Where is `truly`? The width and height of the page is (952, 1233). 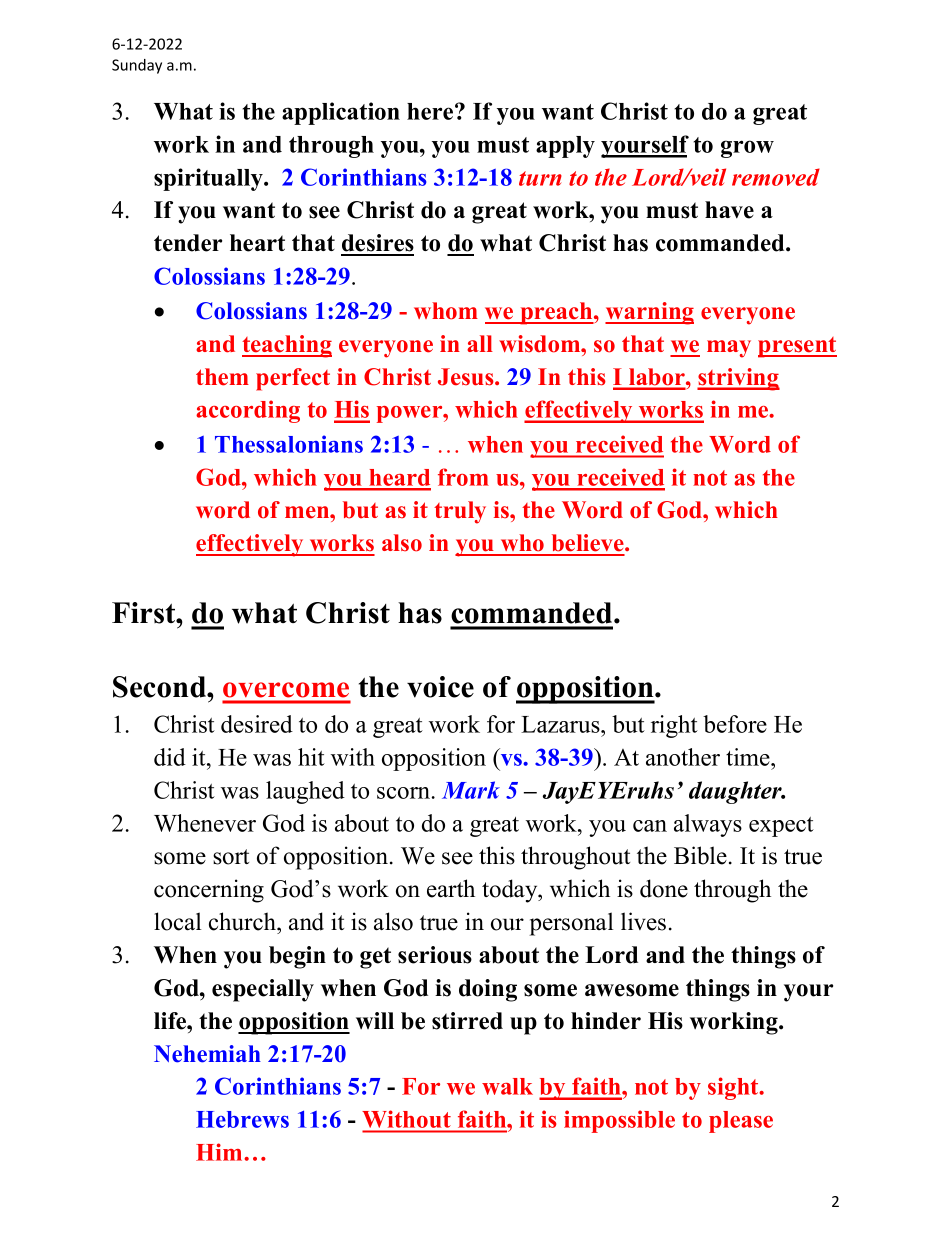
truly is located at coordinates (460, 512).
